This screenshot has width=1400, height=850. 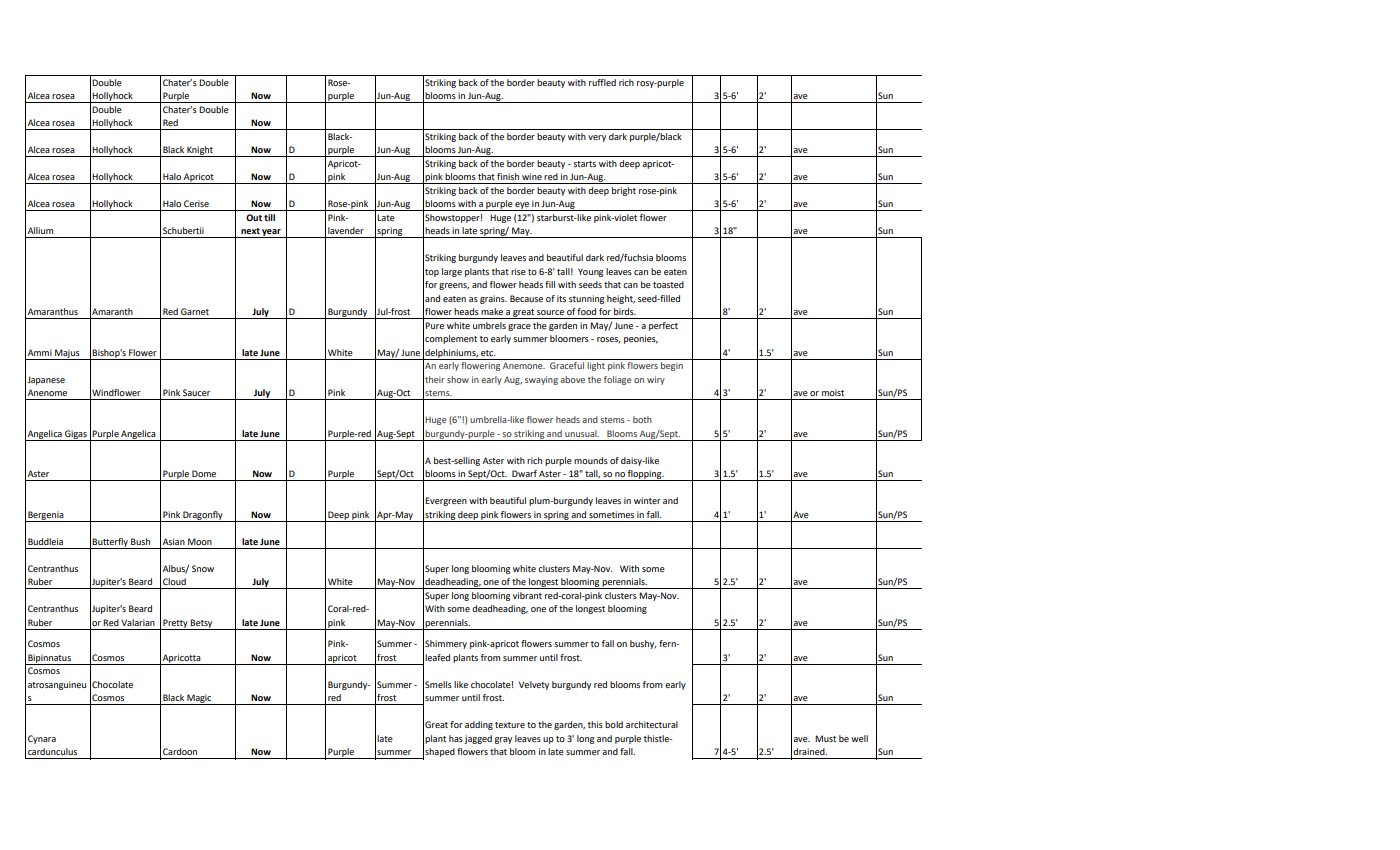 I want to click on Evergreen, so click(x=446, y=501).
